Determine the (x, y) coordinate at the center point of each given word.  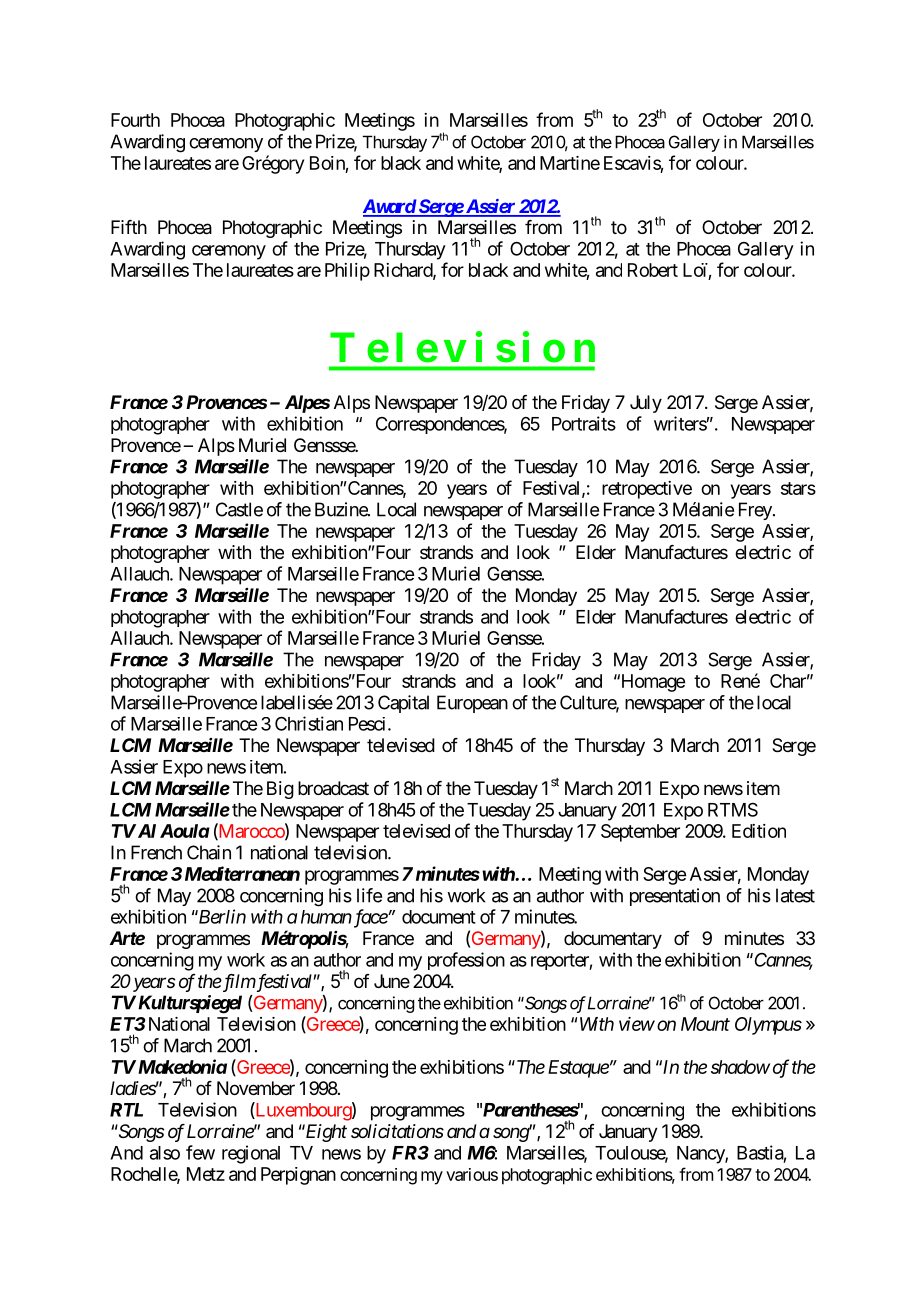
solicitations (397, 1131)
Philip (347, 272)
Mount (705, 1024)
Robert (653, 270)
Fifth (129, 227)
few (200, 1152)
